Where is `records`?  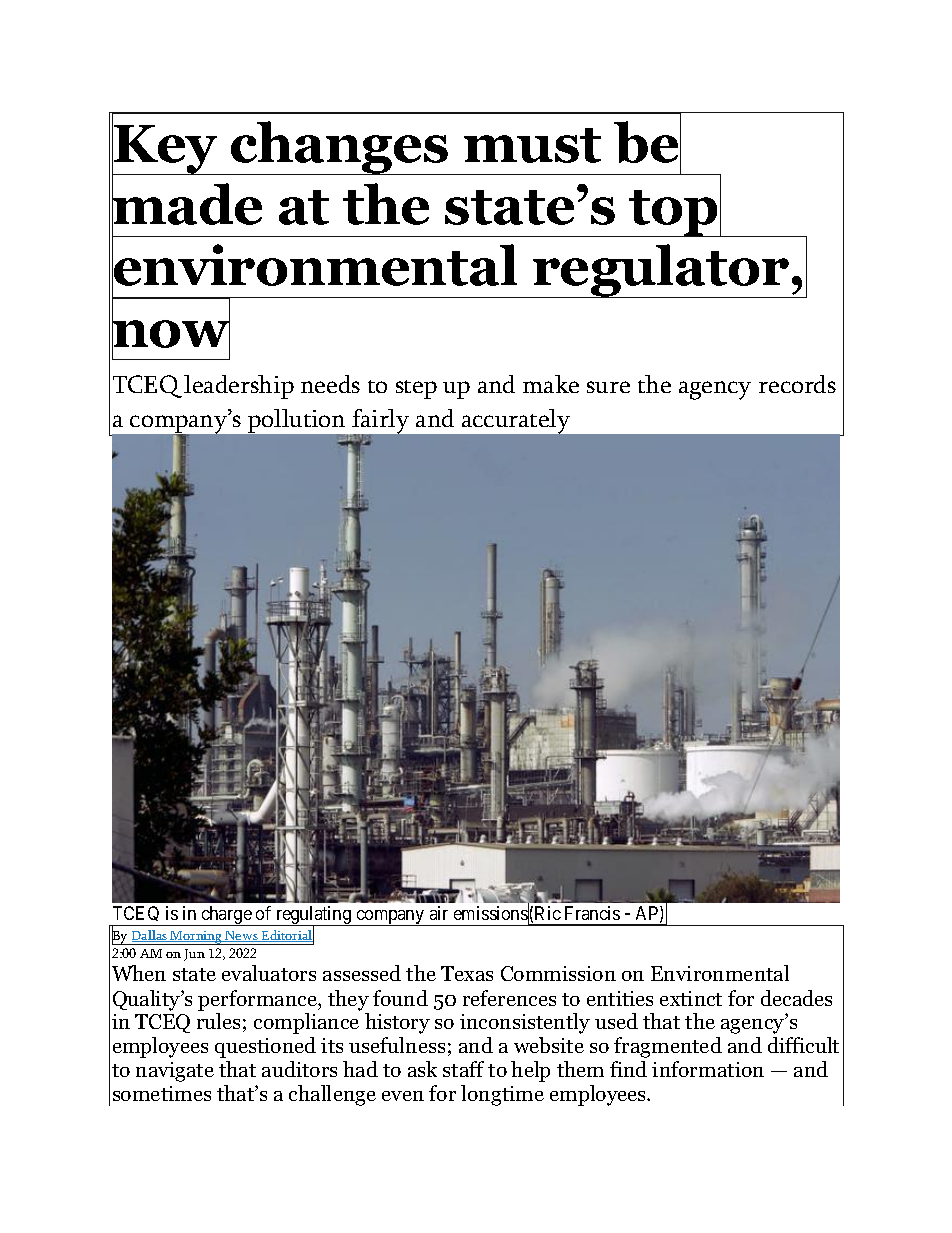
records is located at coordinates (797, 384).
